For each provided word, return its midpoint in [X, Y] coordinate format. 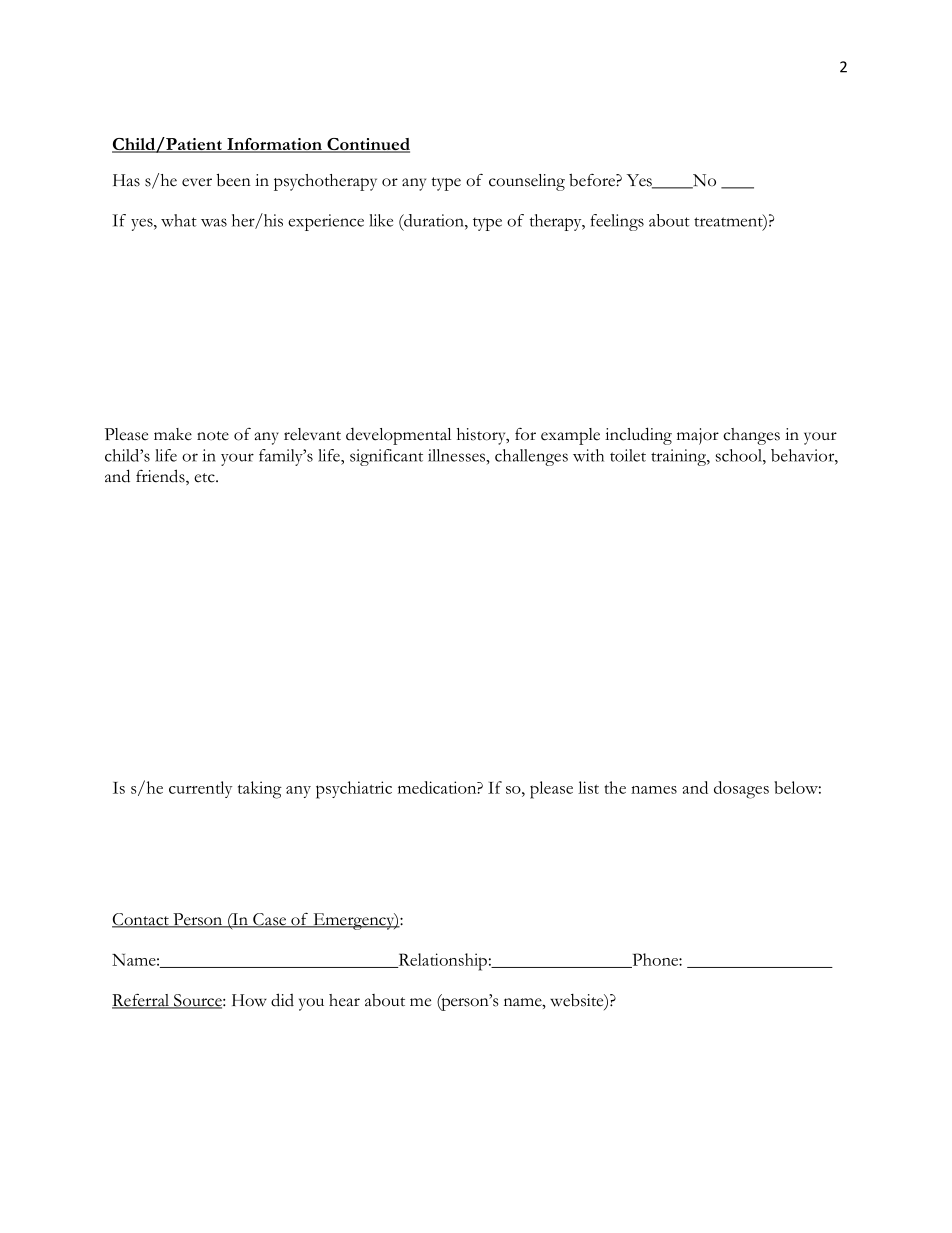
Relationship [441, 962]
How [249, 1000]
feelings [617, 222]
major [698, 436]
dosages [741, 790]
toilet [628, 455]
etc [205, 478]
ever [197, 182]
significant [386, 457]
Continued [367, 145]
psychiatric [354, 790]
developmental [398, 436]
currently [200, 789]
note [213, 436]
